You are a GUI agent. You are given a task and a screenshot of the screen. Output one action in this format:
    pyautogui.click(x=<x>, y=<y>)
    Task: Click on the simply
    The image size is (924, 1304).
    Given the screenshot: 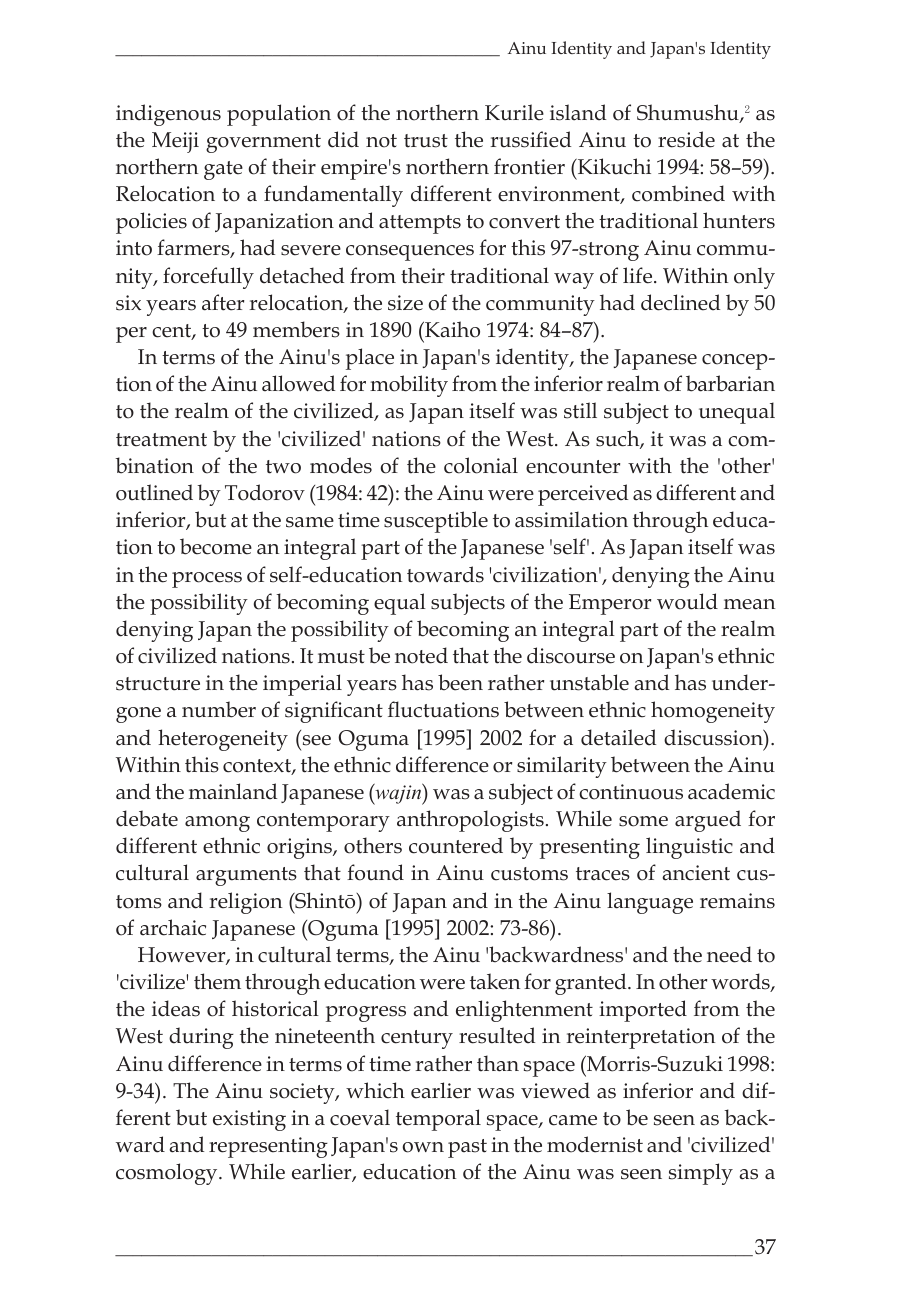 What is the action you would take?
    pyautogui.click(x=701, y=1174)
